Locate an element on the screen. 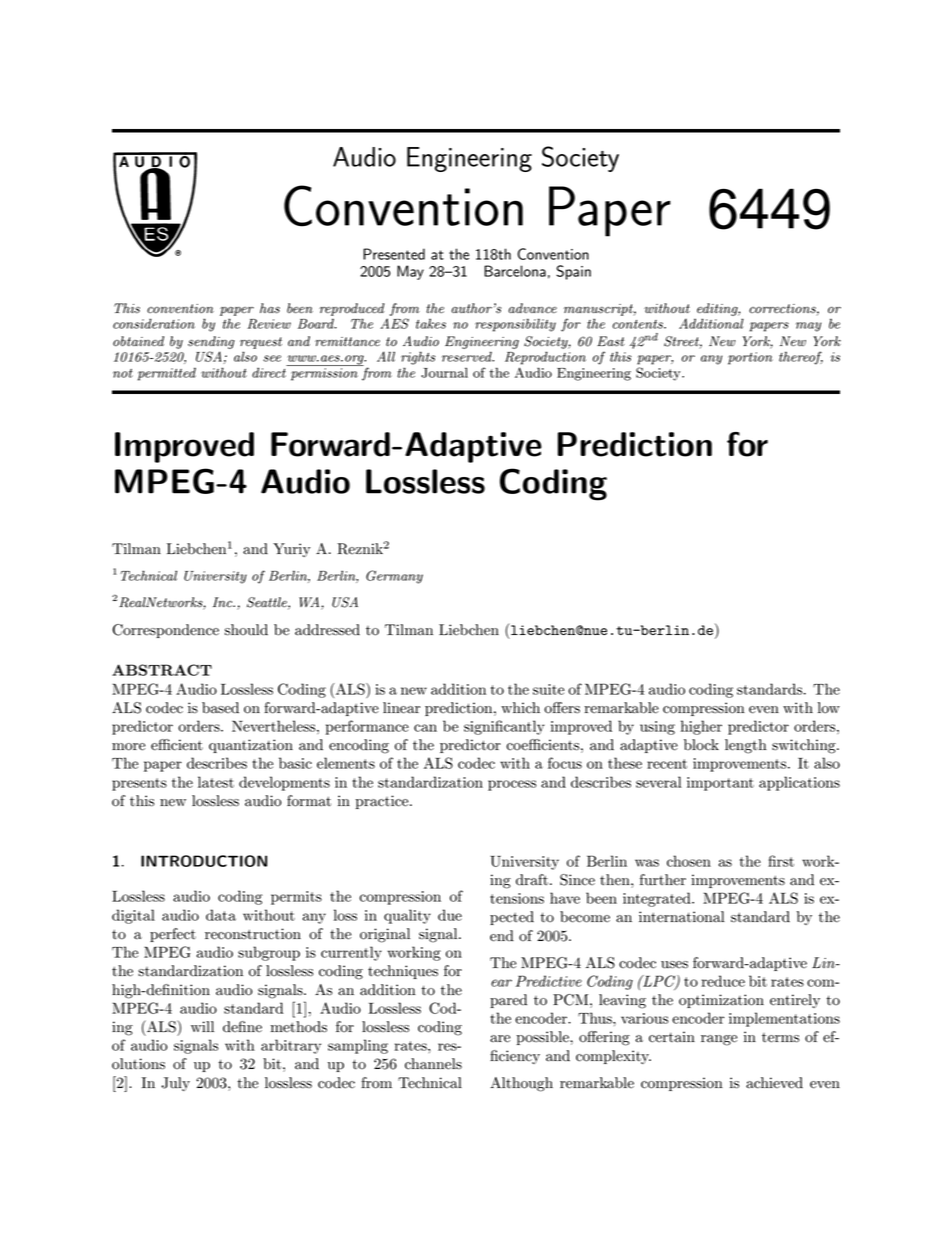  has is located at coordinates (270, 308).
